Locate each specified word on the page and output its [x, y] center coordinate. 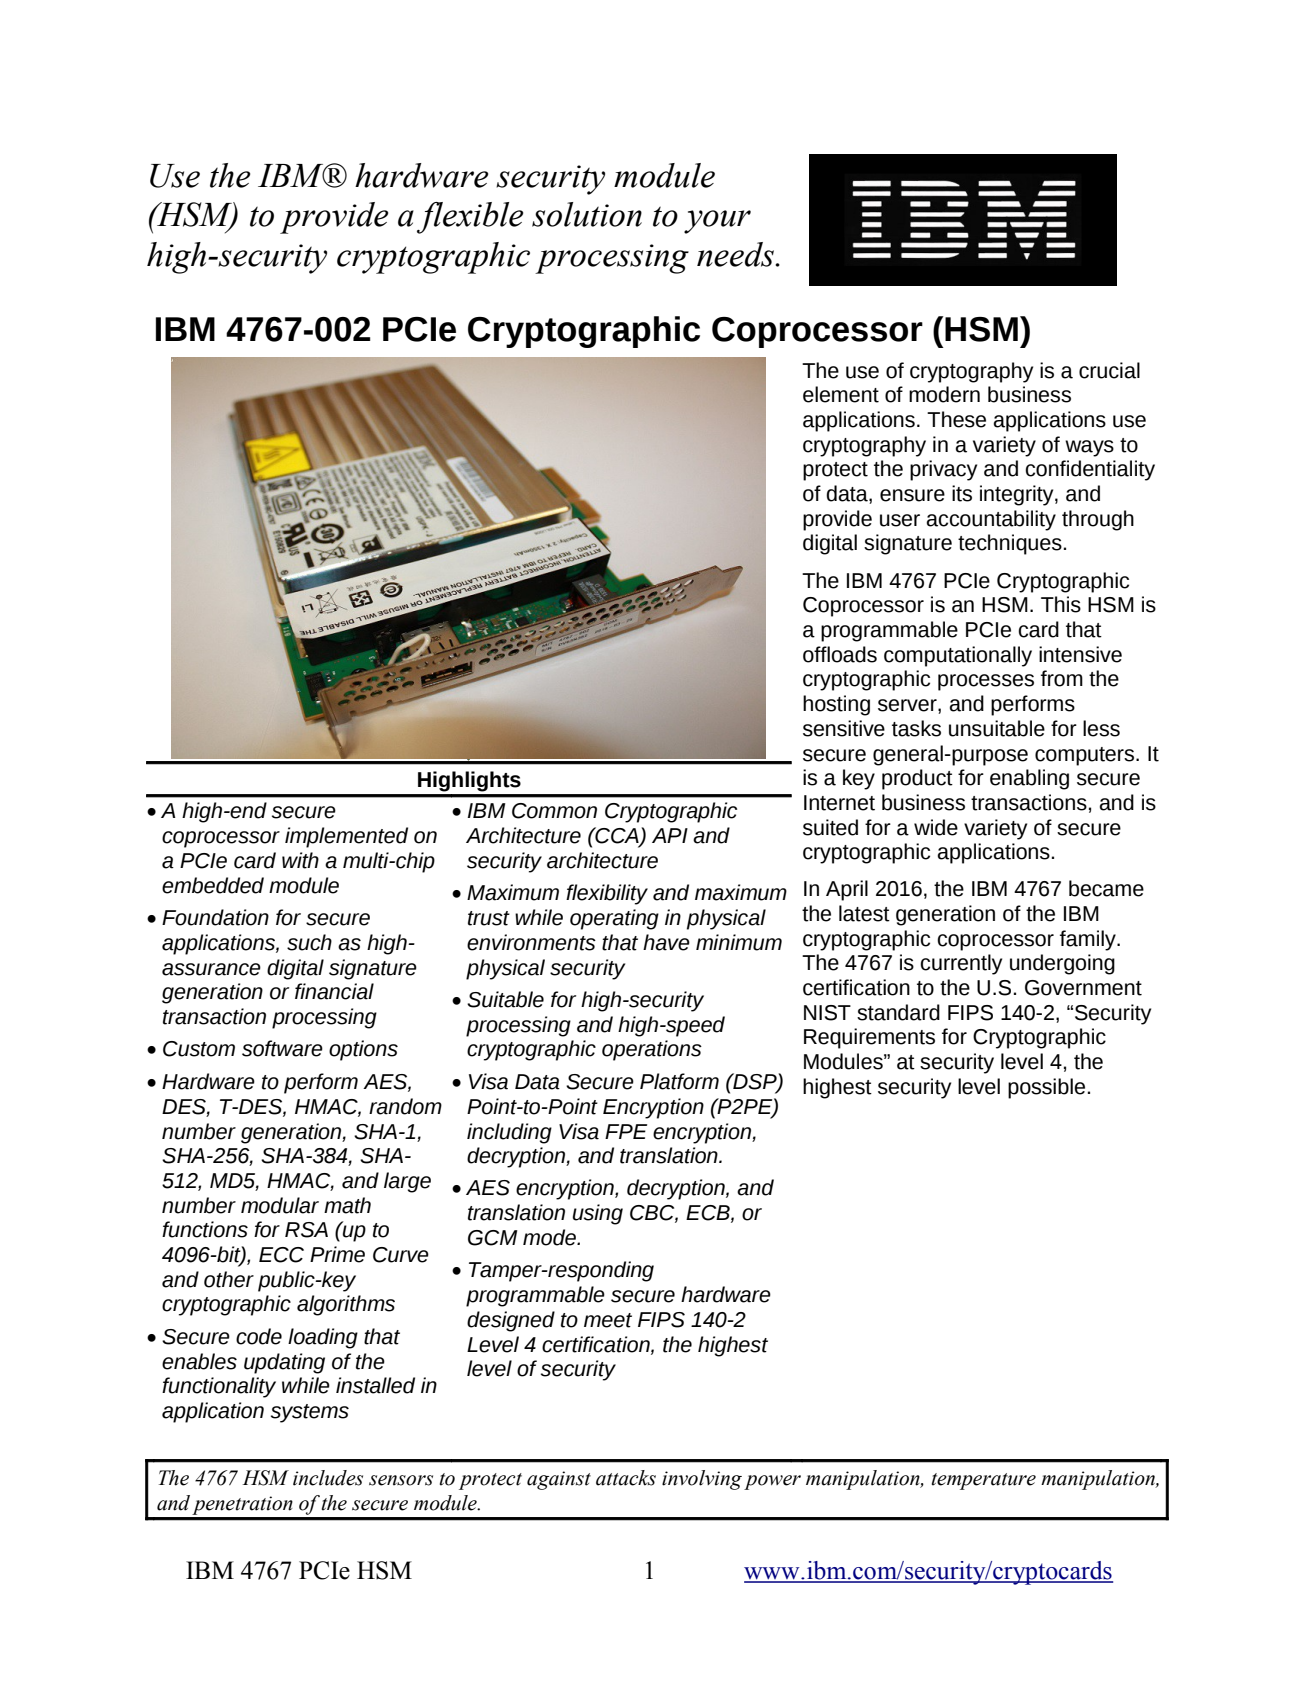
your [717, 222]
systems [310, 1413]
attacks [626, 1478]
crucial [1109, 370]
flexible [470, 218]
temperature [984, 1481]
